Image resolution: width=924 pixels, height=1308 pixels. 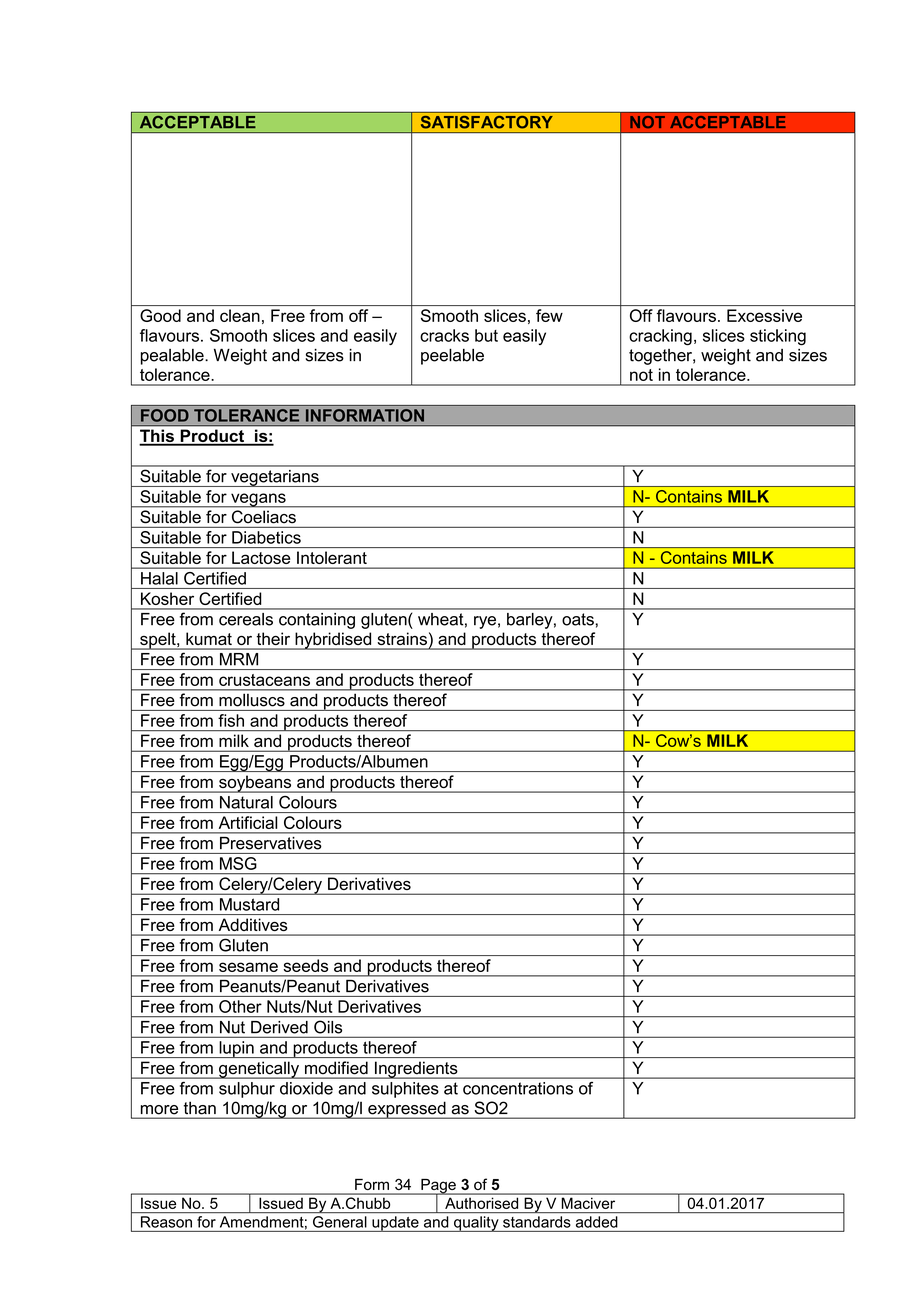 I want to click on oats, so click(x=579, y=619).
